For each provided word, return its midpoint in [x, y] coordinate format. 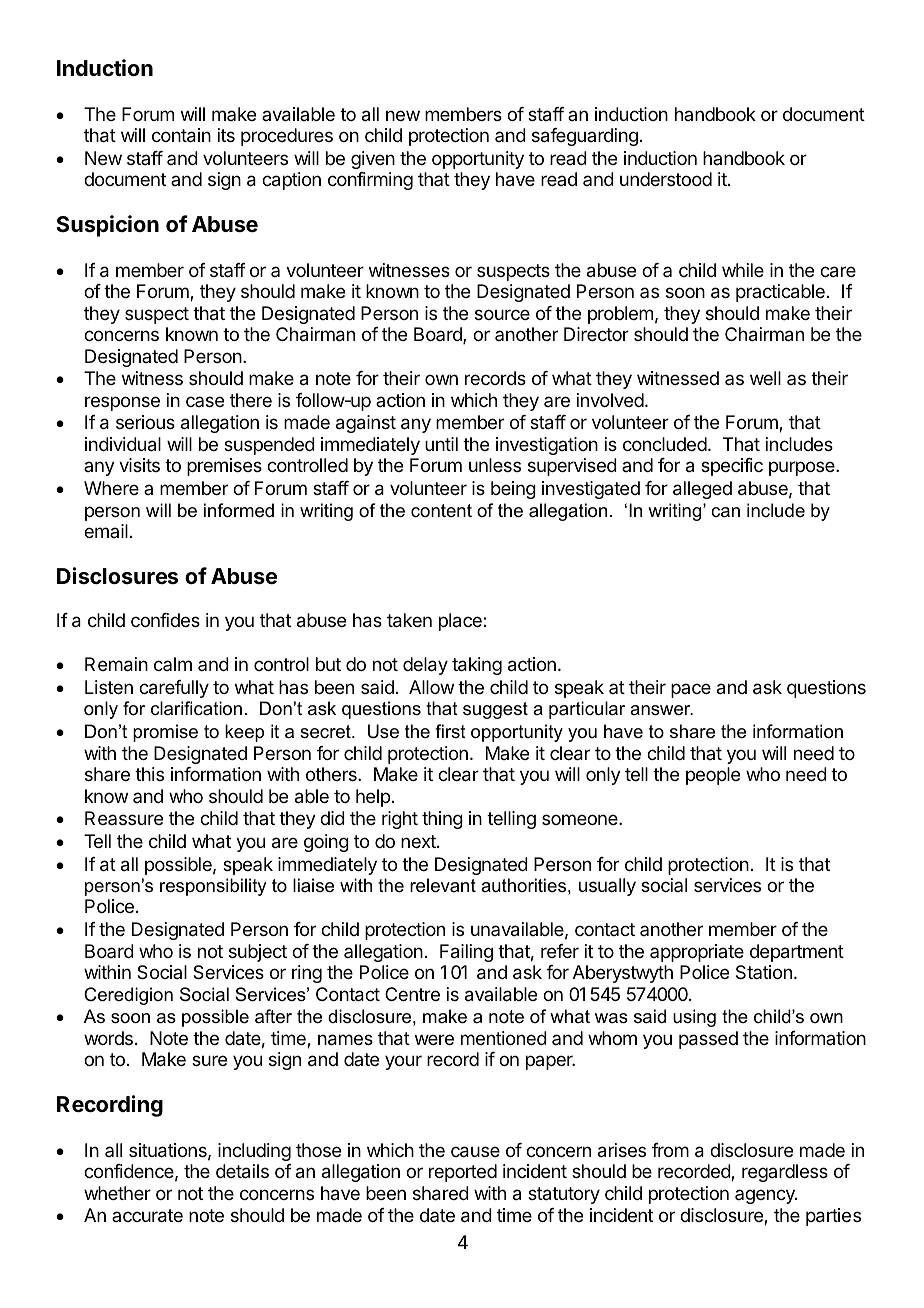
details [242, 1171]
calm [173, 664]
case [205, 401]
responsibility [213, 887]
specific [732, 467]
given [373, 160]
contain [181, 135]
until [441, 444]
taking [477, 666]
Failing [466, 953]
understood [666, 179]
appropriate [697, 953]
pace [691, 690]
